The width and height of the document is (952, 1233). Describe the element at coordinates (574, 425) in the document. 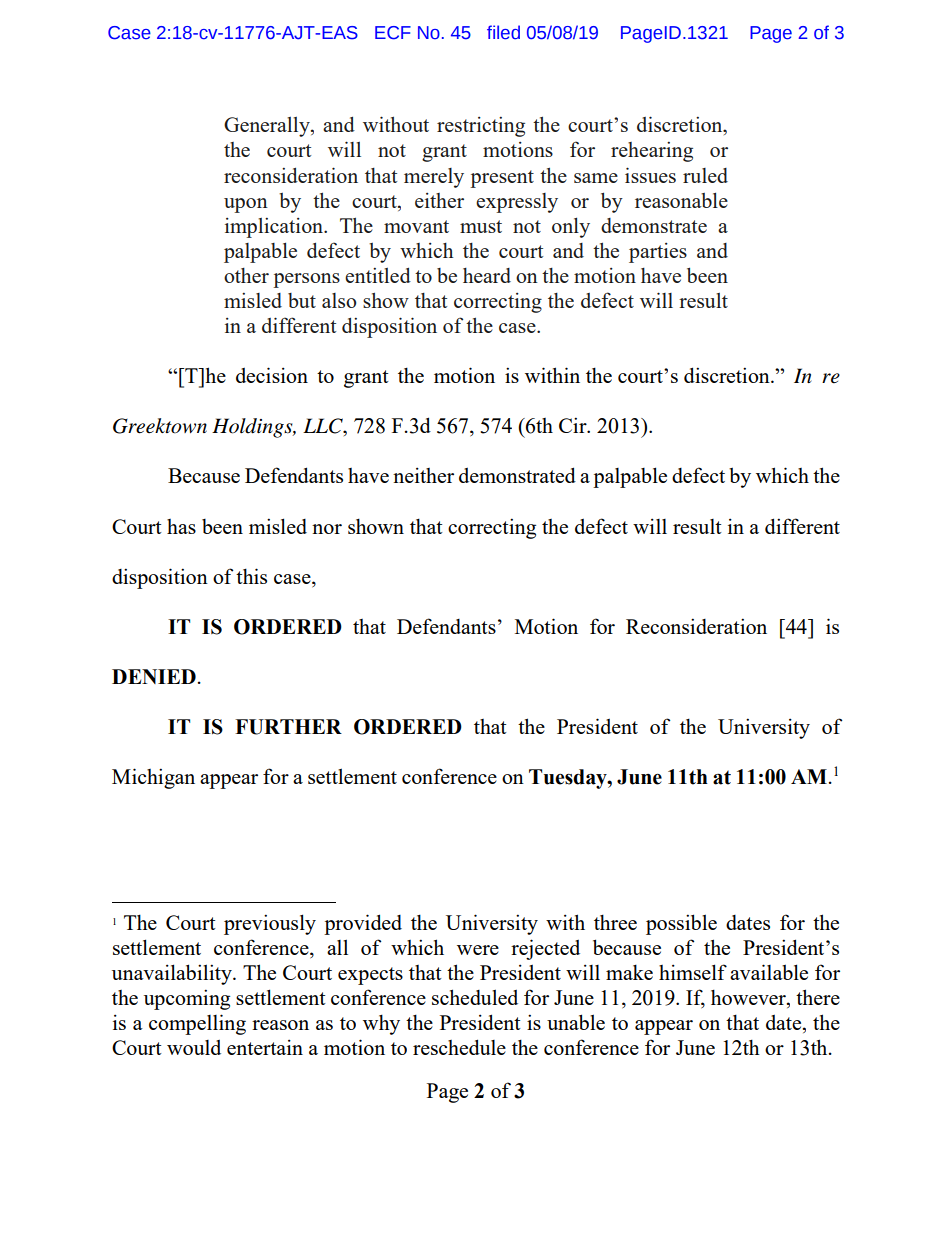

I see `Cir` at that location.
